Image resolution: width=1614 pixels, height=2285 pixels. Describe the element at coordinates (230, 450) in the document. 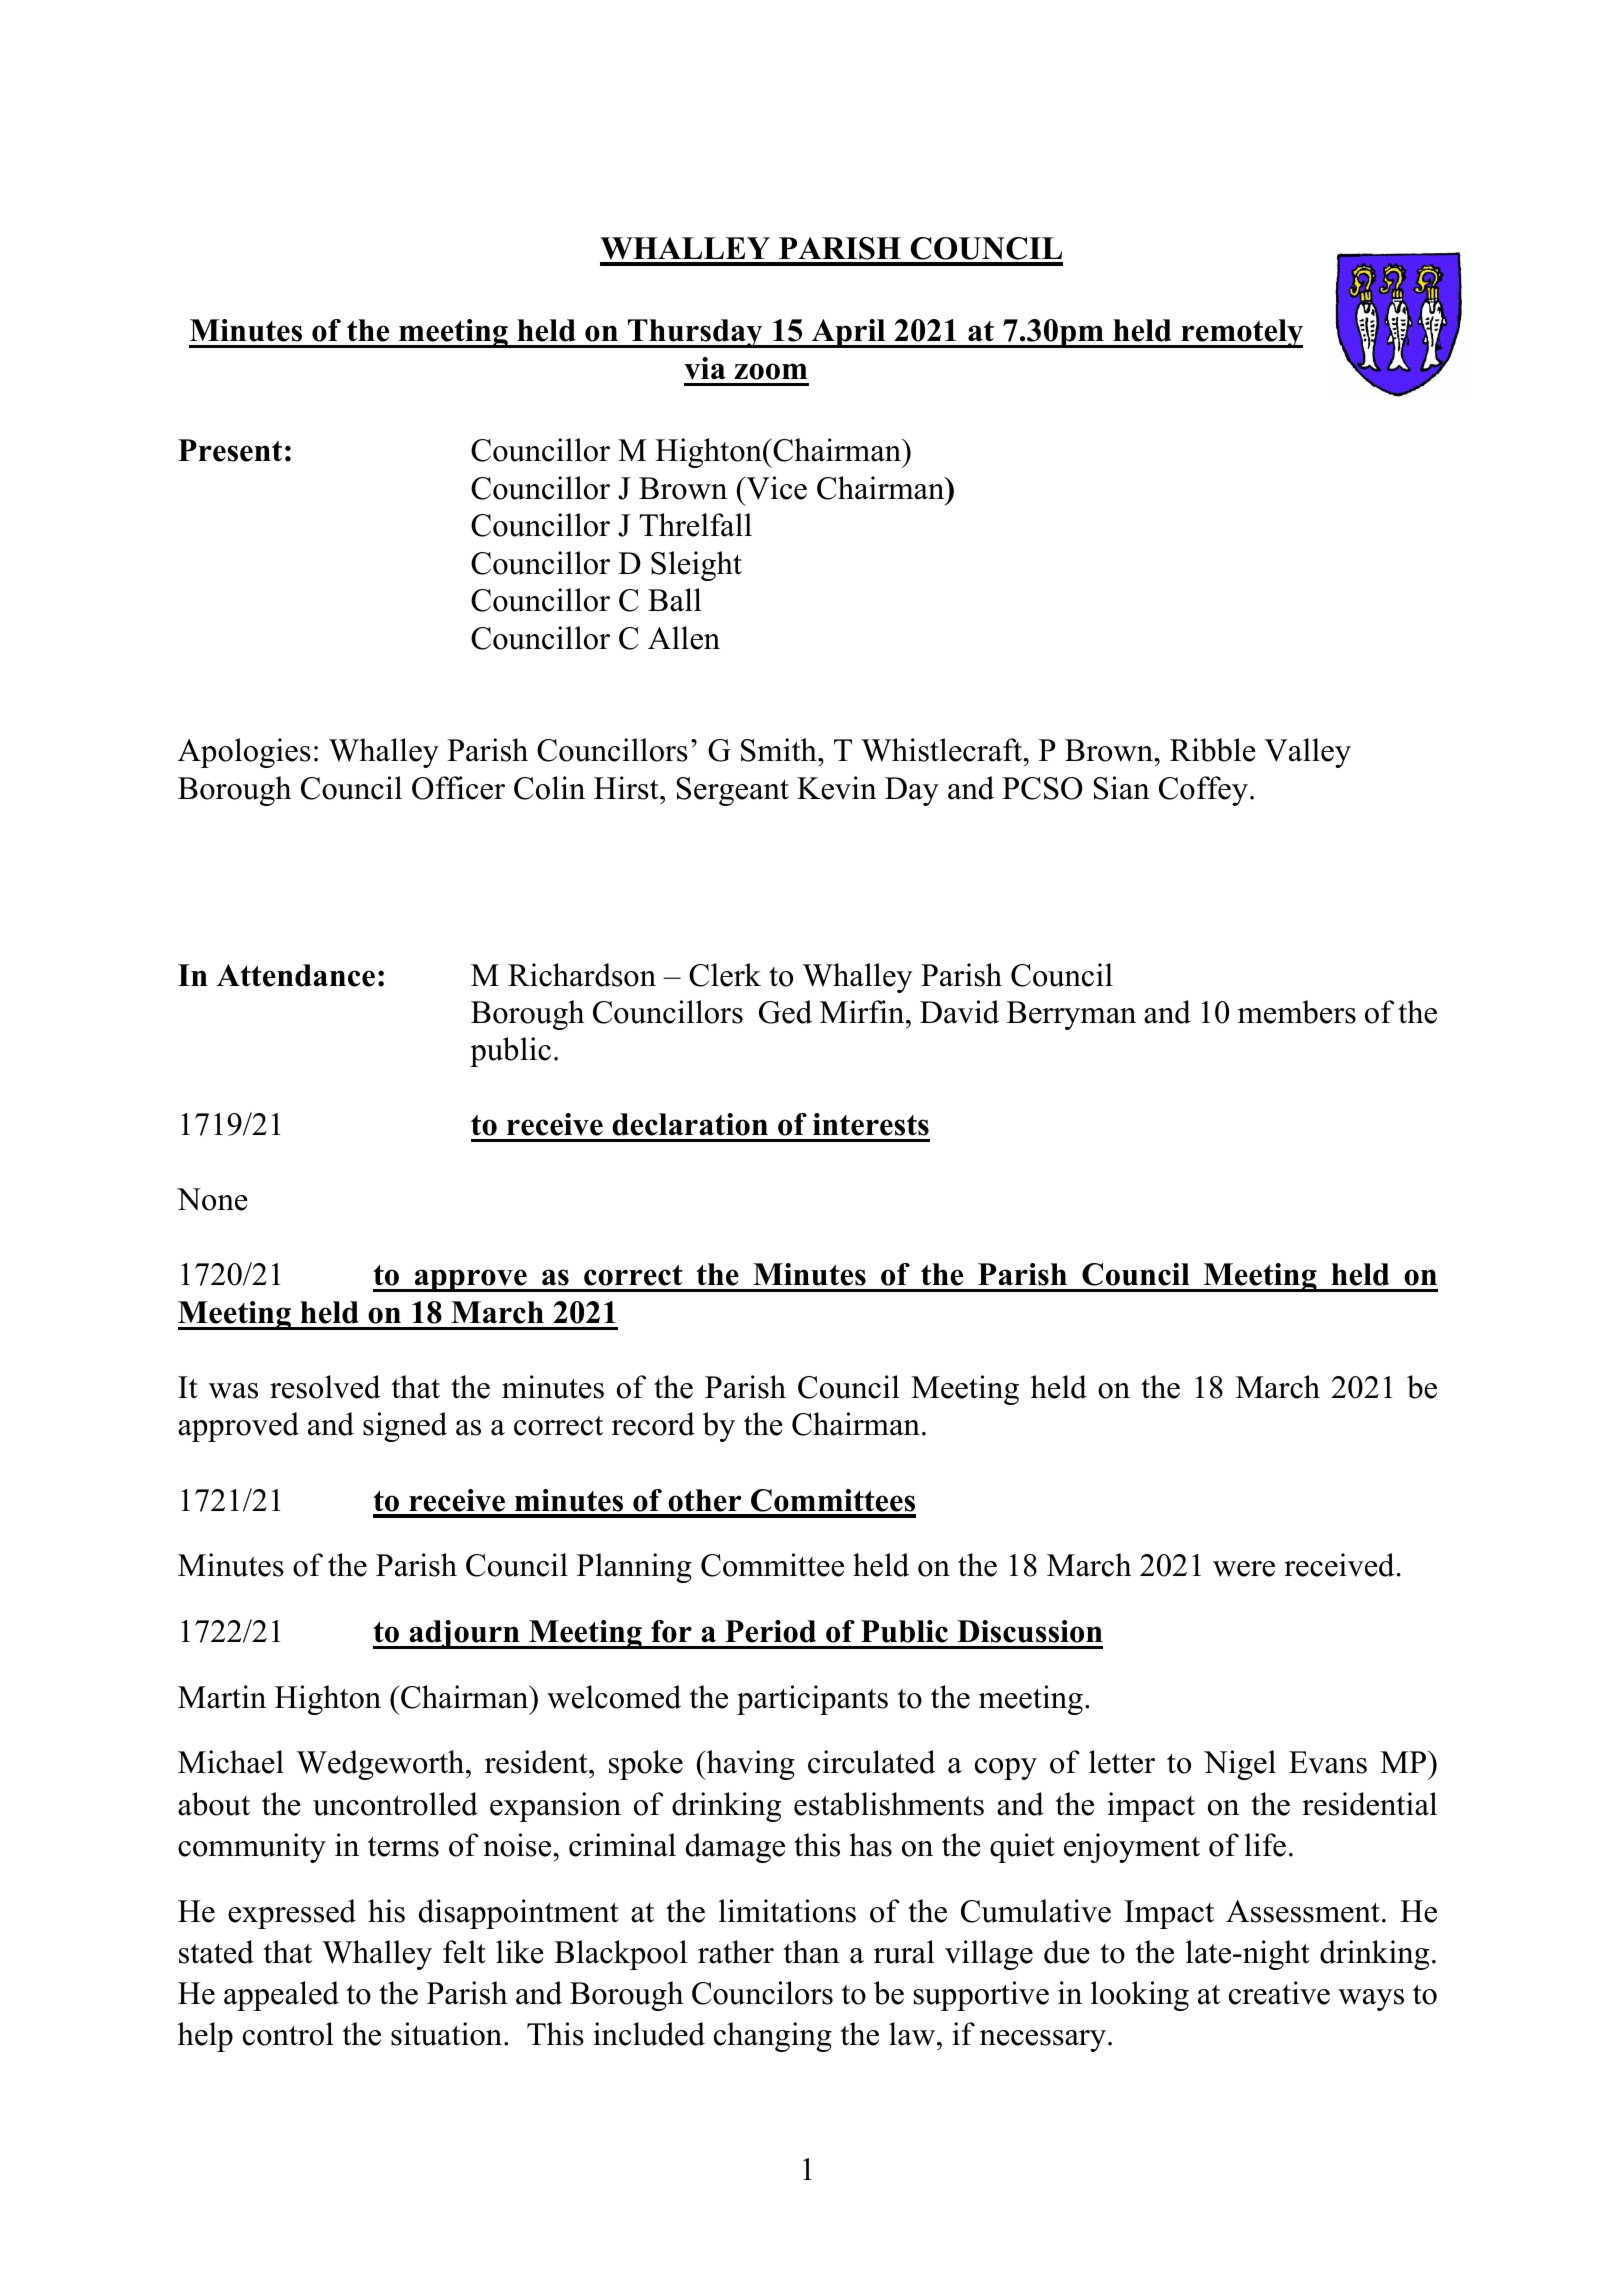

I see `Present` at that location.
